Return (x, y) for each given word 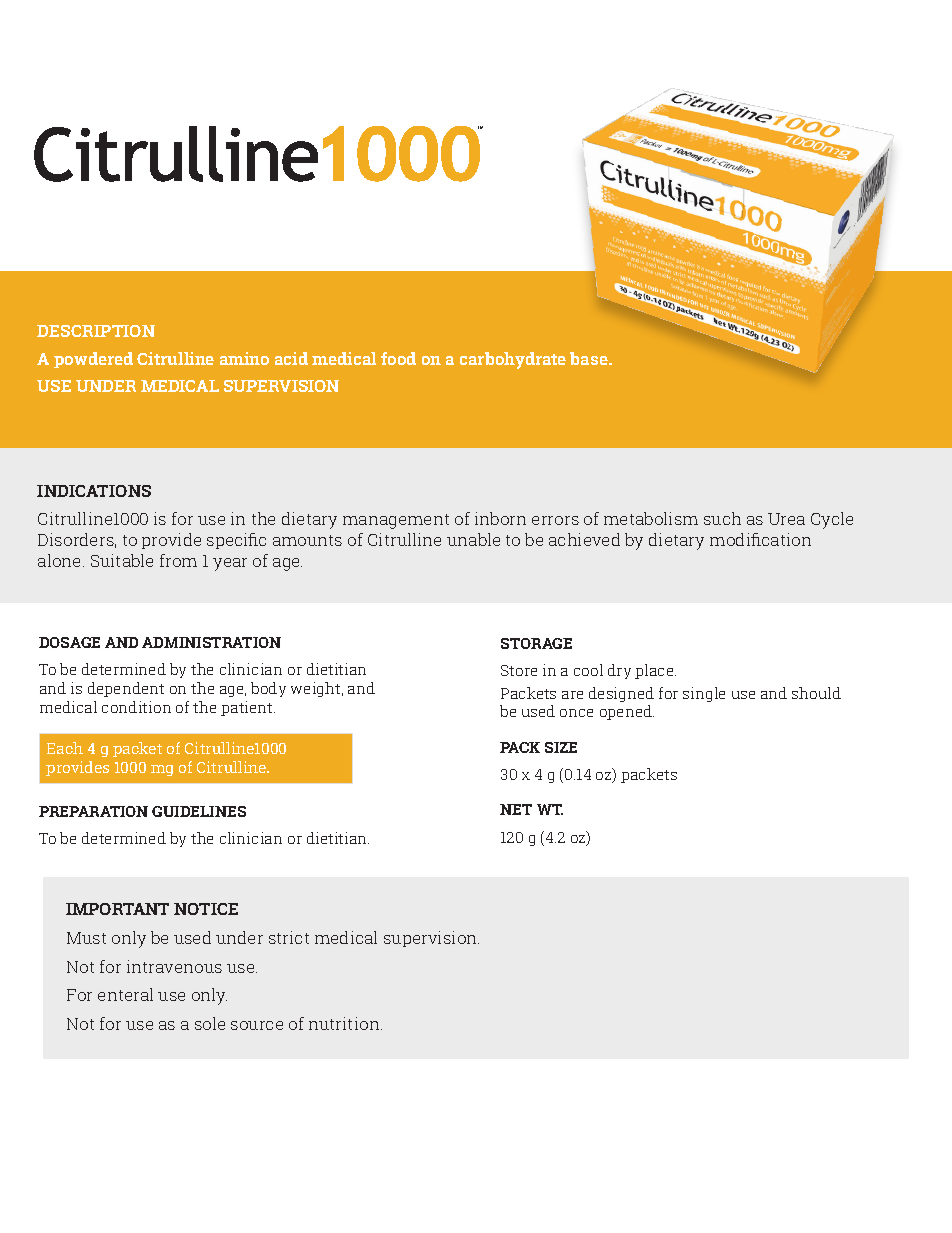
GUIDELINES (199, 811)
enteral (125, 994)
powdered (93, 360)
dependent (126, 689)
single (704, 694)
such (722, 518)
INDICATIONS (94, 491)
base (590, 358)
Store (519, 670)
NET (516, 809)
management (396, 521)
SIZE (561, 747)
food (398, 358)
